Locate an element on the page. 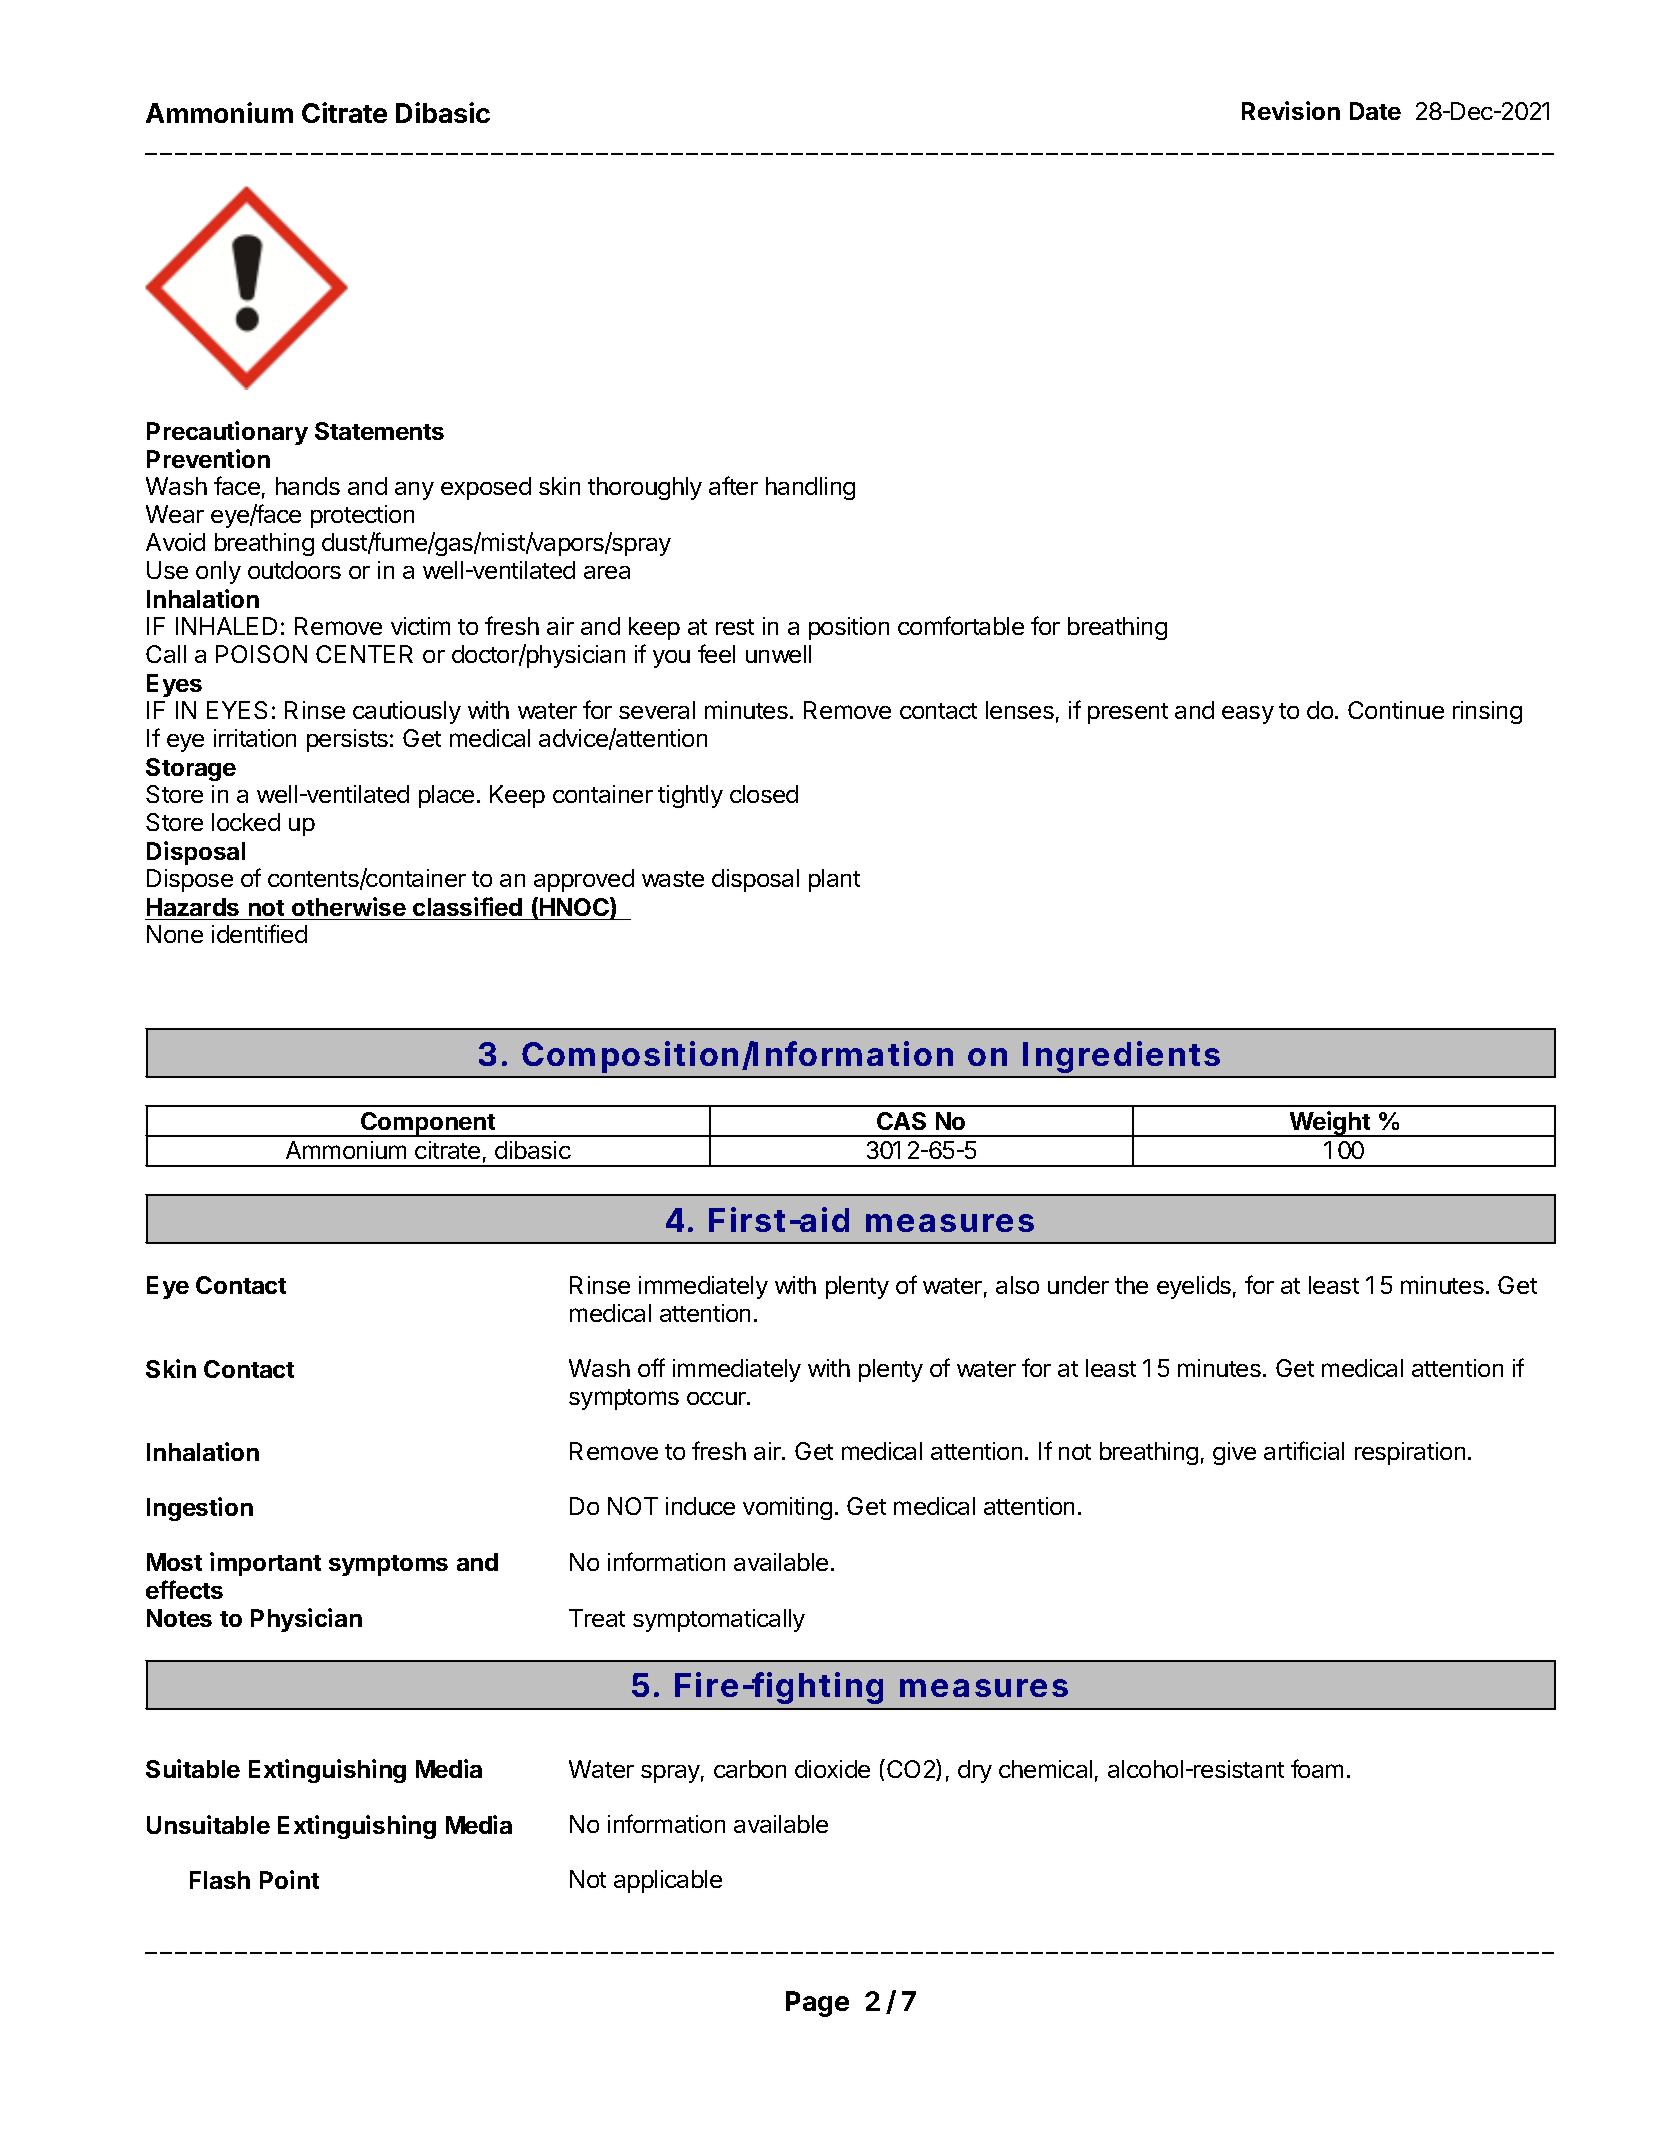 Image resolution: width=1655 pixels, height=2142 pixels. Component is located at coordinates (428, 1124).
